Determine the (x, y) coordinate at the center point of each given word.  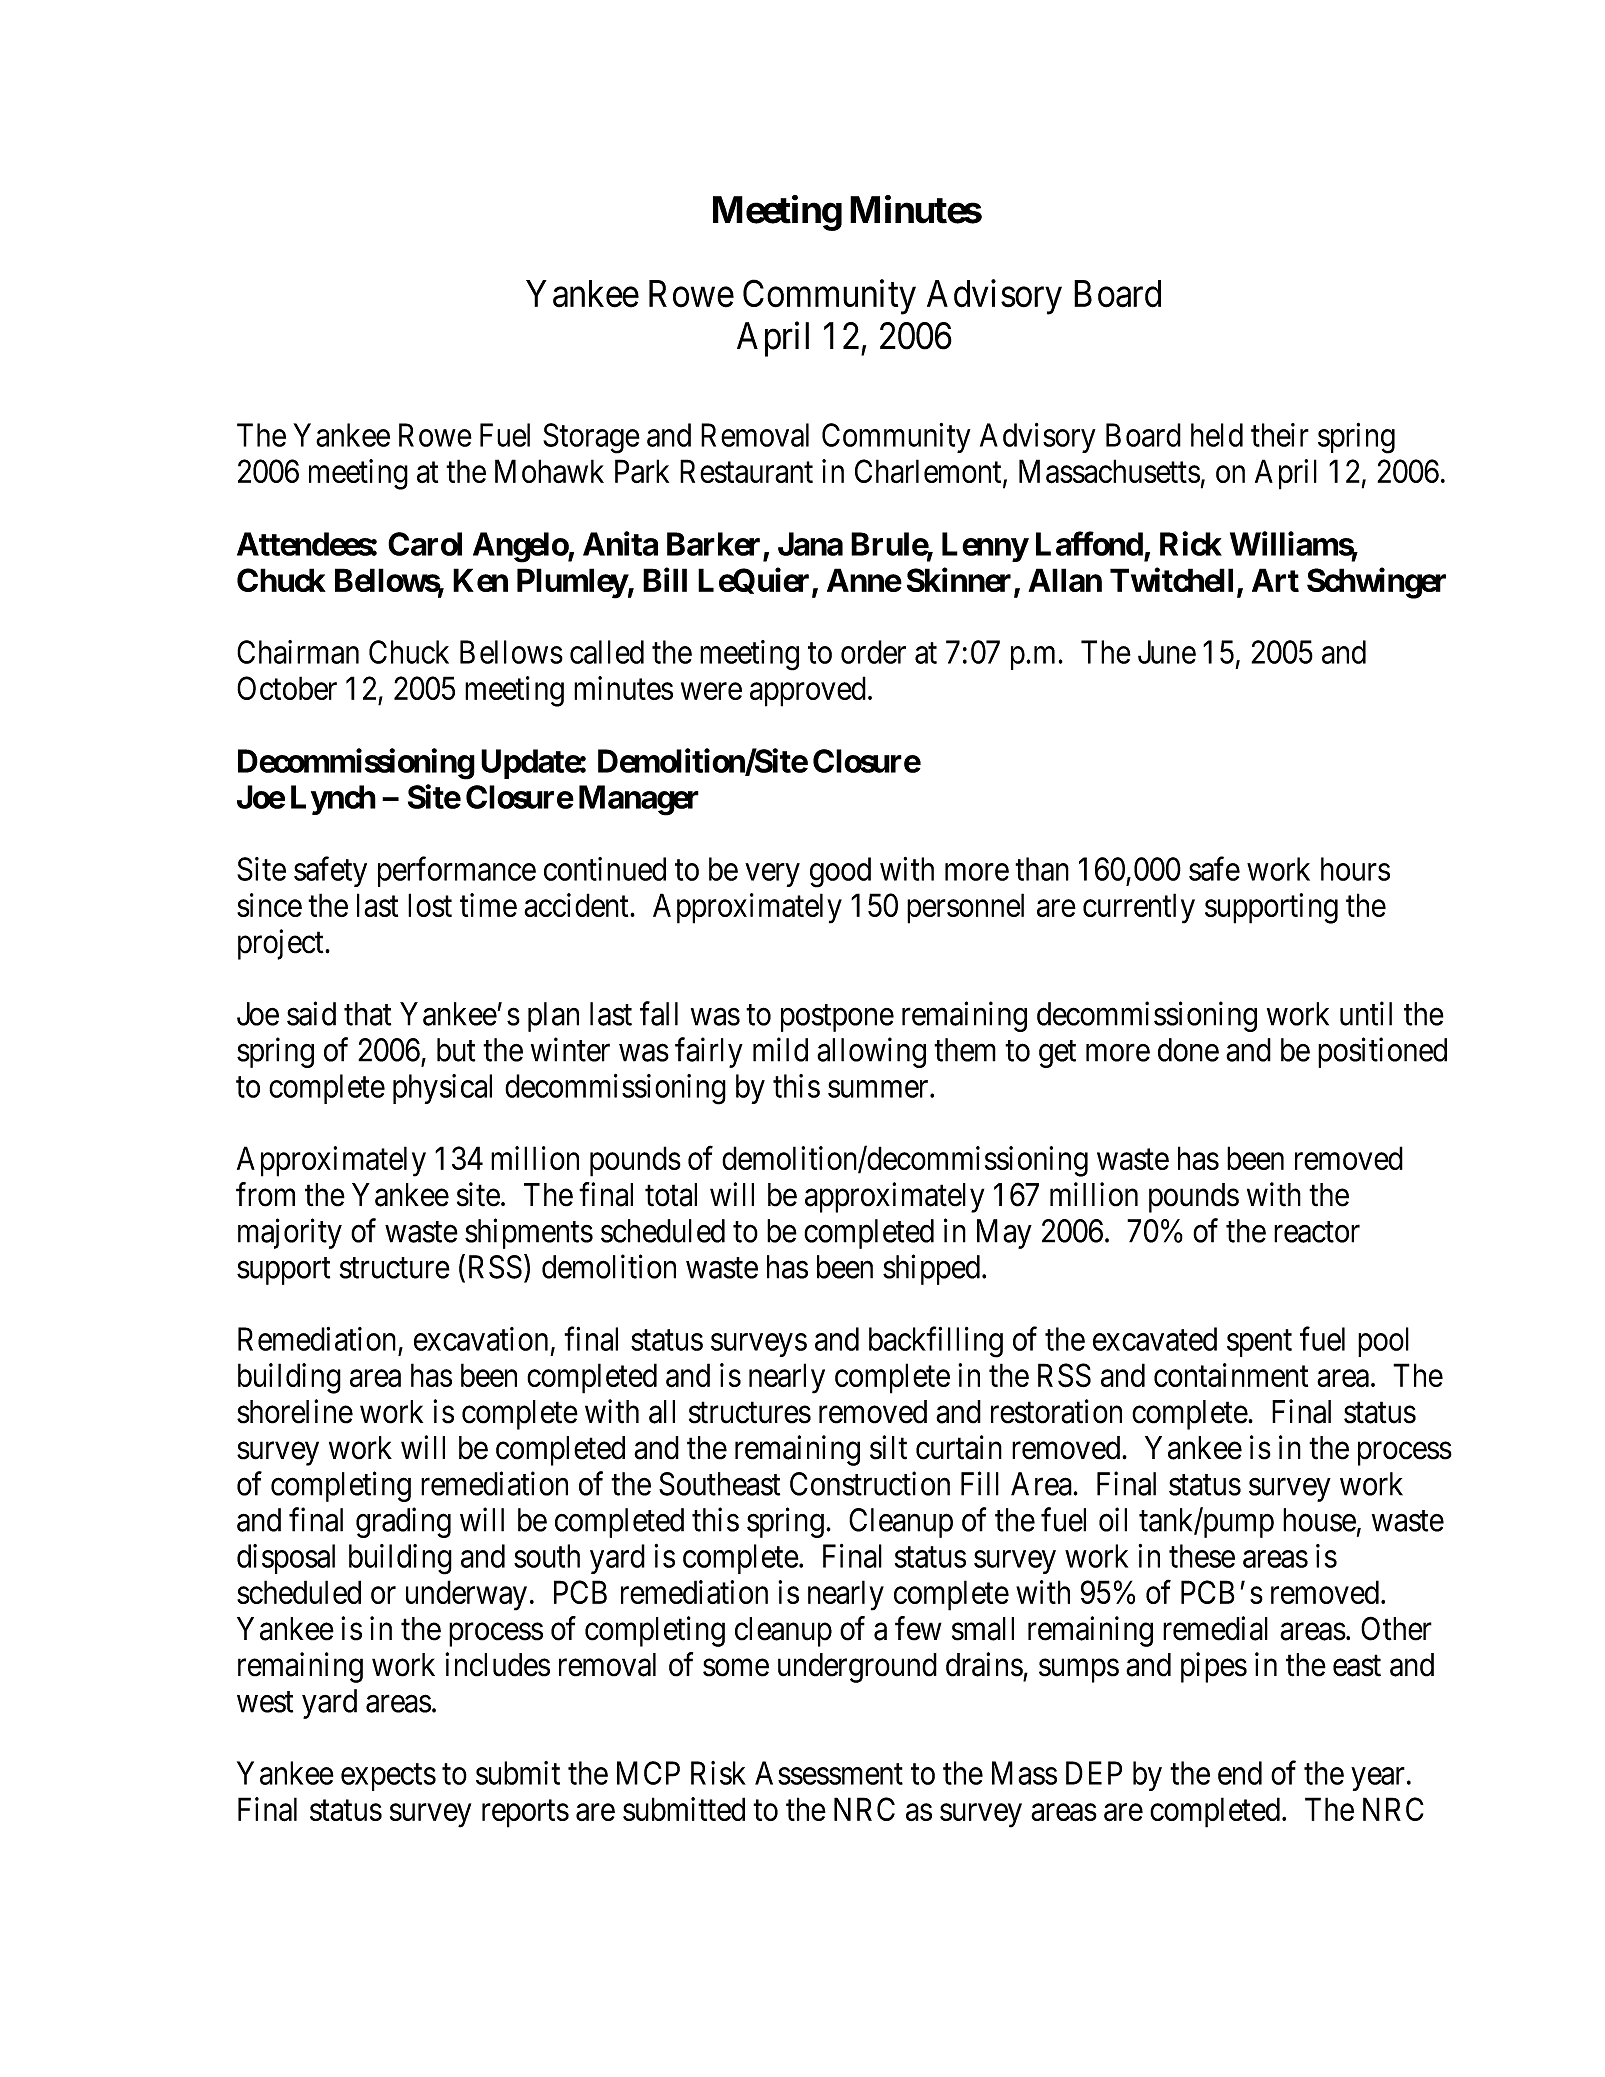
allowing (871, 1053)
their (1280, 435)
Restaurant (746, 471)
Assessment (829, 1773)
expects (388, 1777)
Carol (425, 544)
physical (442, 1089)
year (1378, 1779)
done (1188, 1050)
